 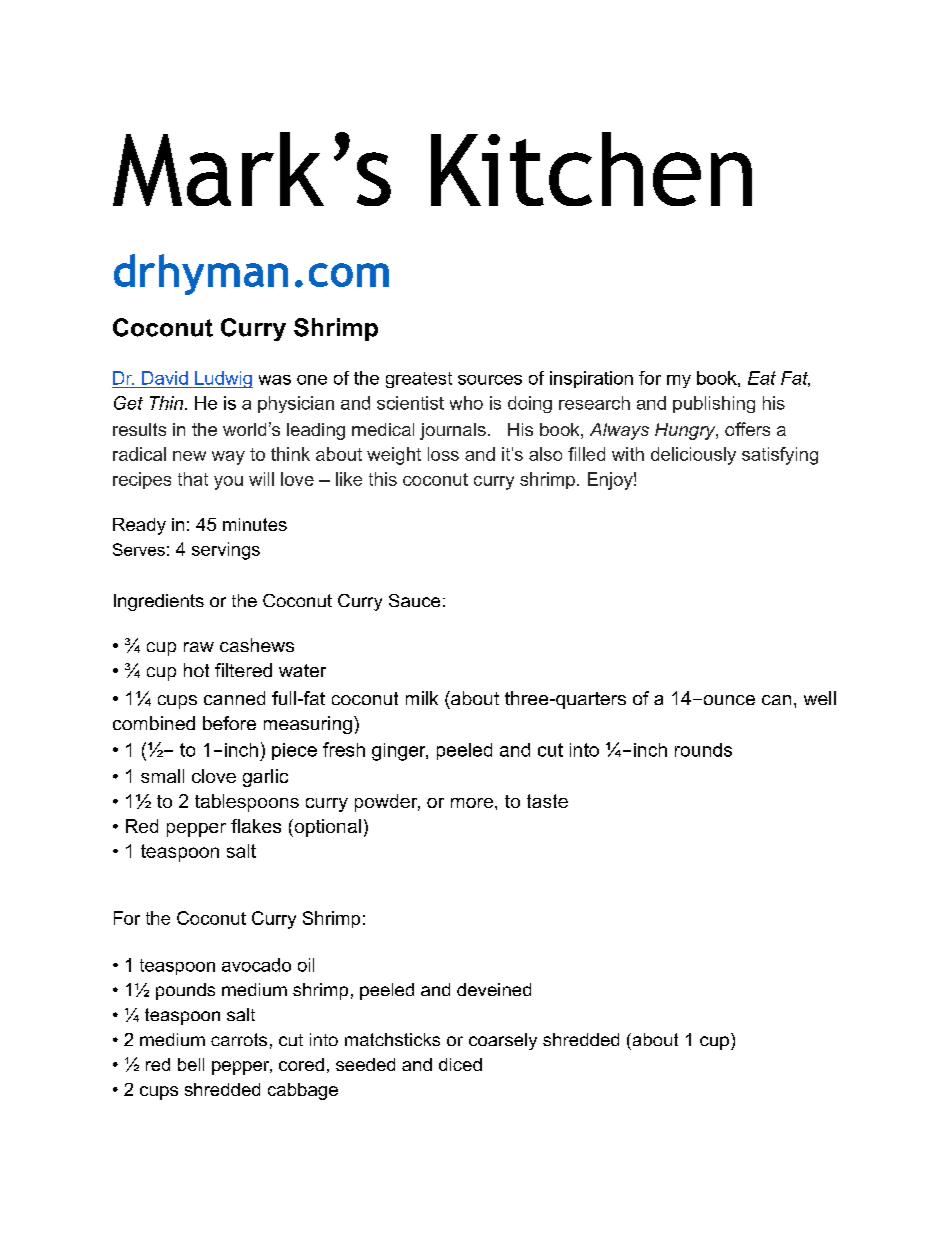 I want to click on Kitchen, so click(x=591, y=169).
